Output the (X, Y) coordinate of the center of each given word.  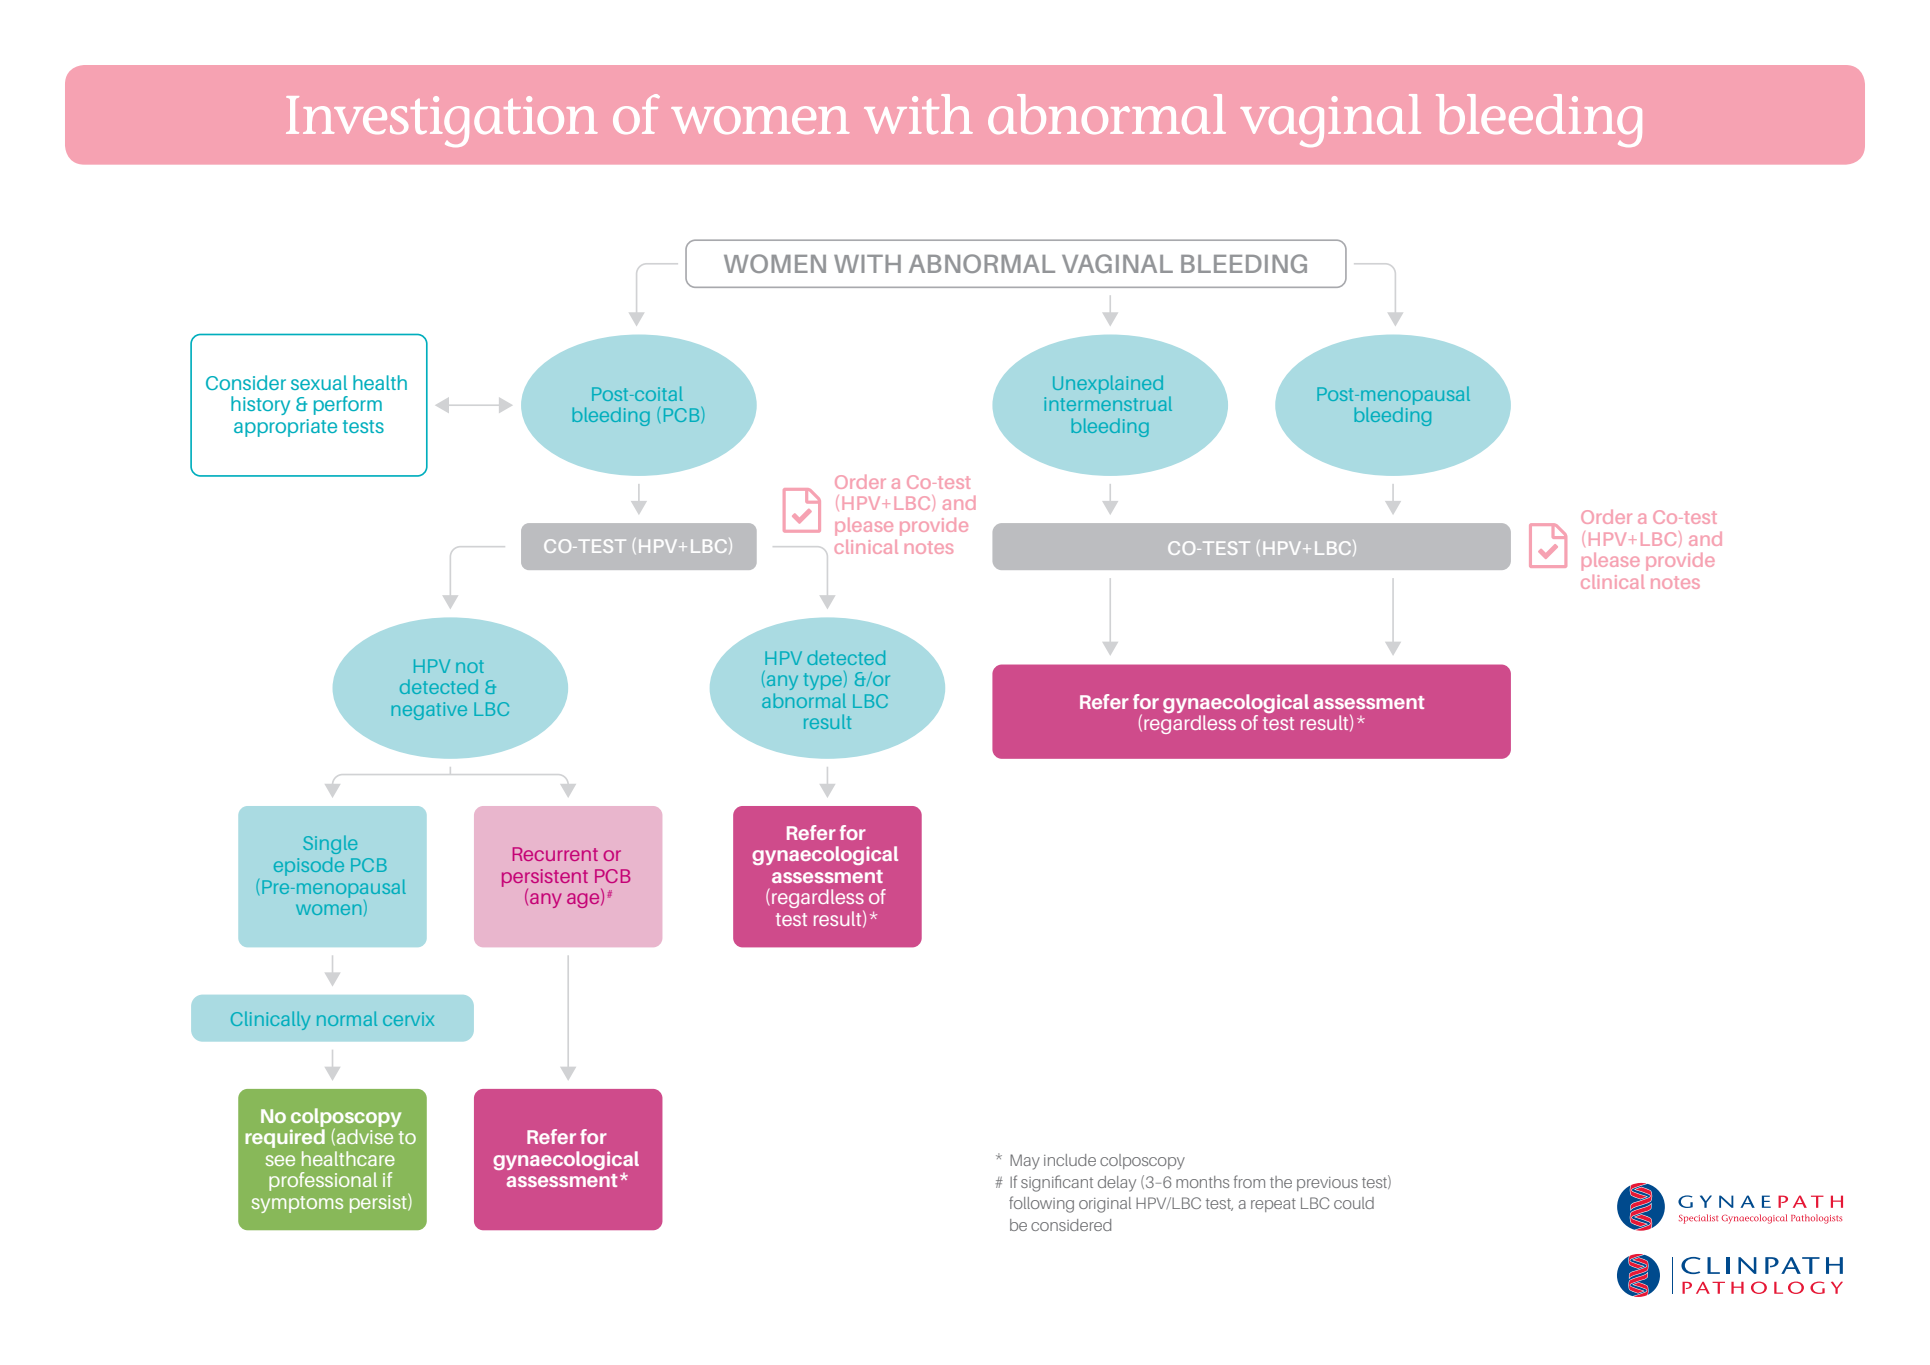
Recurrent (555, 854)
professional (323, 1181)
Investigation (441, 121)
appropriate (285, 428)
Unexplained (1108, 384)
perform (348, 405)
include (1070, 1160)
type (823, 681)
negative (429, 711)
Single (330, 844)
